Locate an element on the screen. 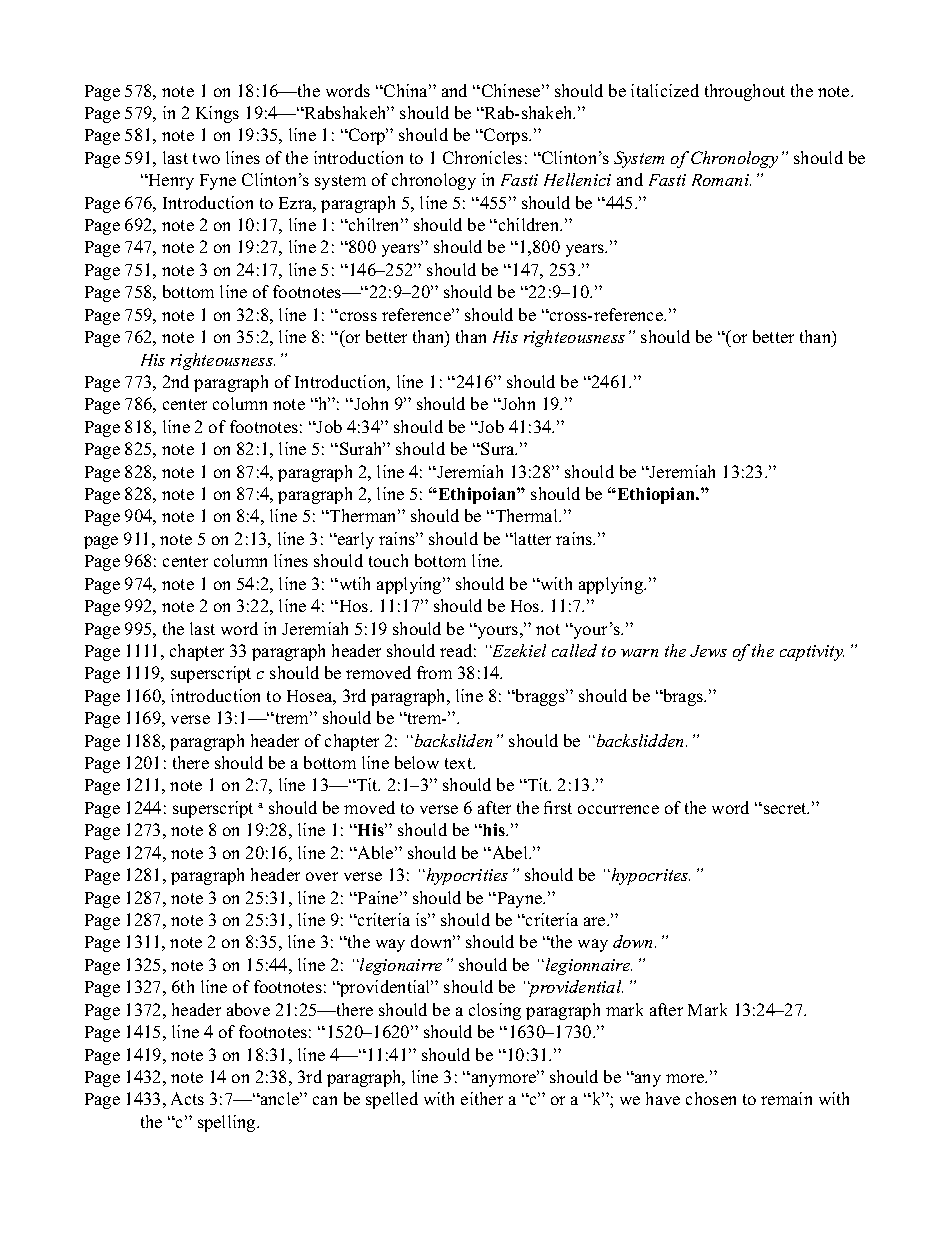  text is located at coordinates (460, 763).
